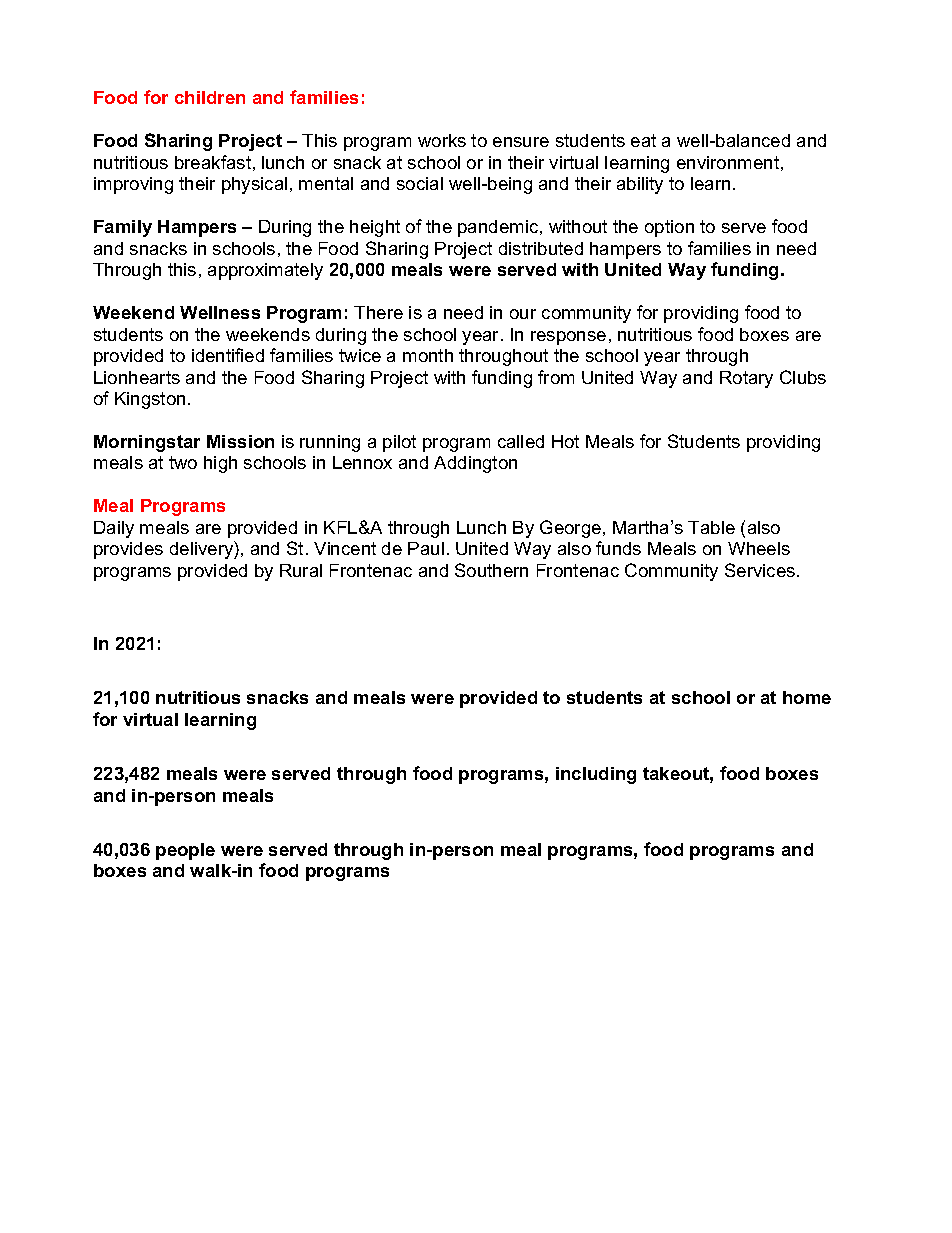 Image resolution: width=952 pixels, height=1233 pixels. Describe the element at coordinates (643, 140) in the image. I see `eat` at that location.
